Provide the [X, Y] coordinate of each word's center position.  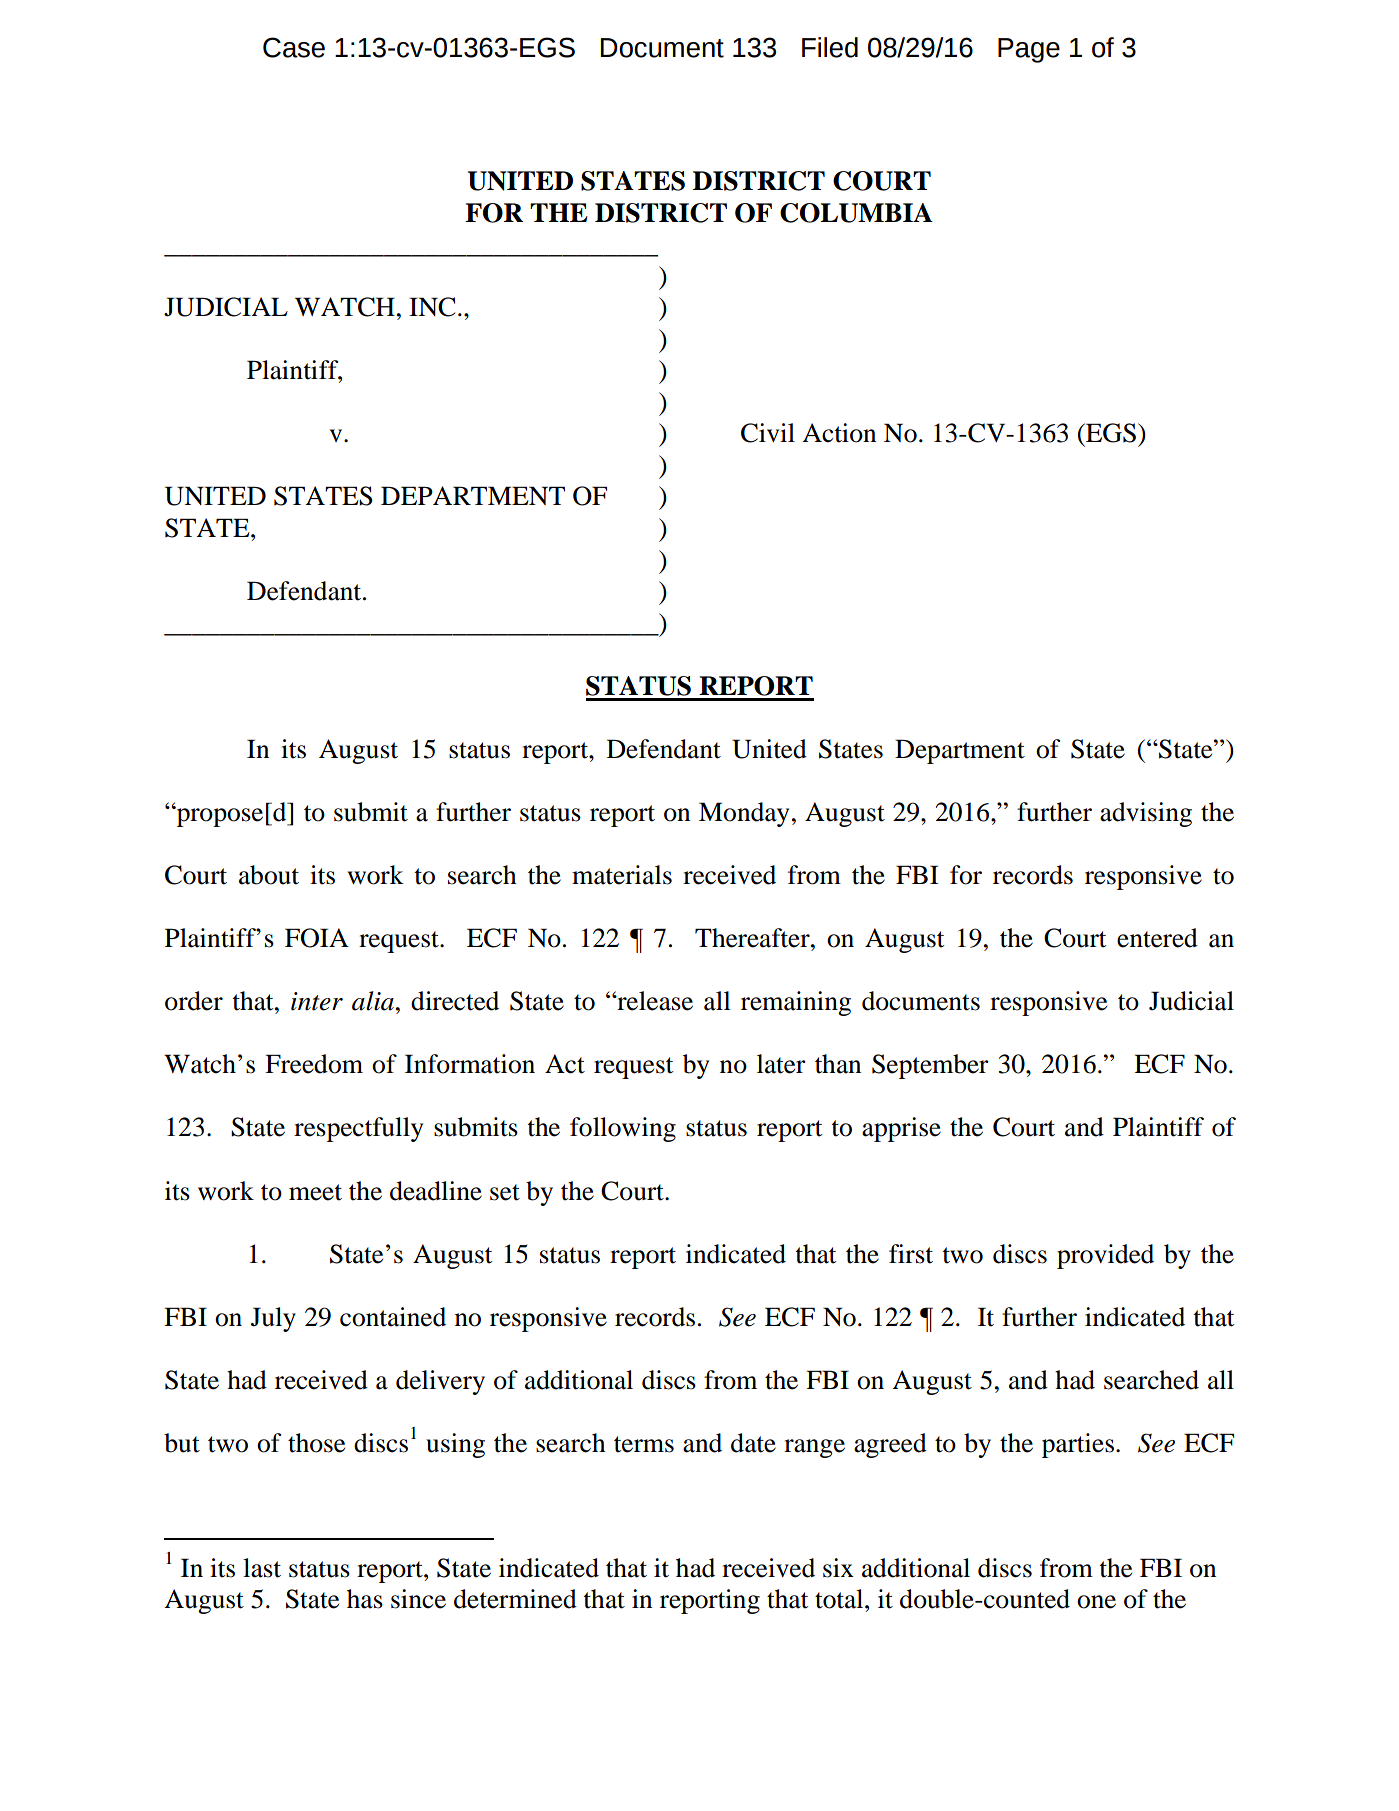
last [262, 1568]
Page [1029, 50]
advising [1146, 814]
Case [294, 47]
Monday [744, 814]
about [269, 875]
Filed [830, 47]
